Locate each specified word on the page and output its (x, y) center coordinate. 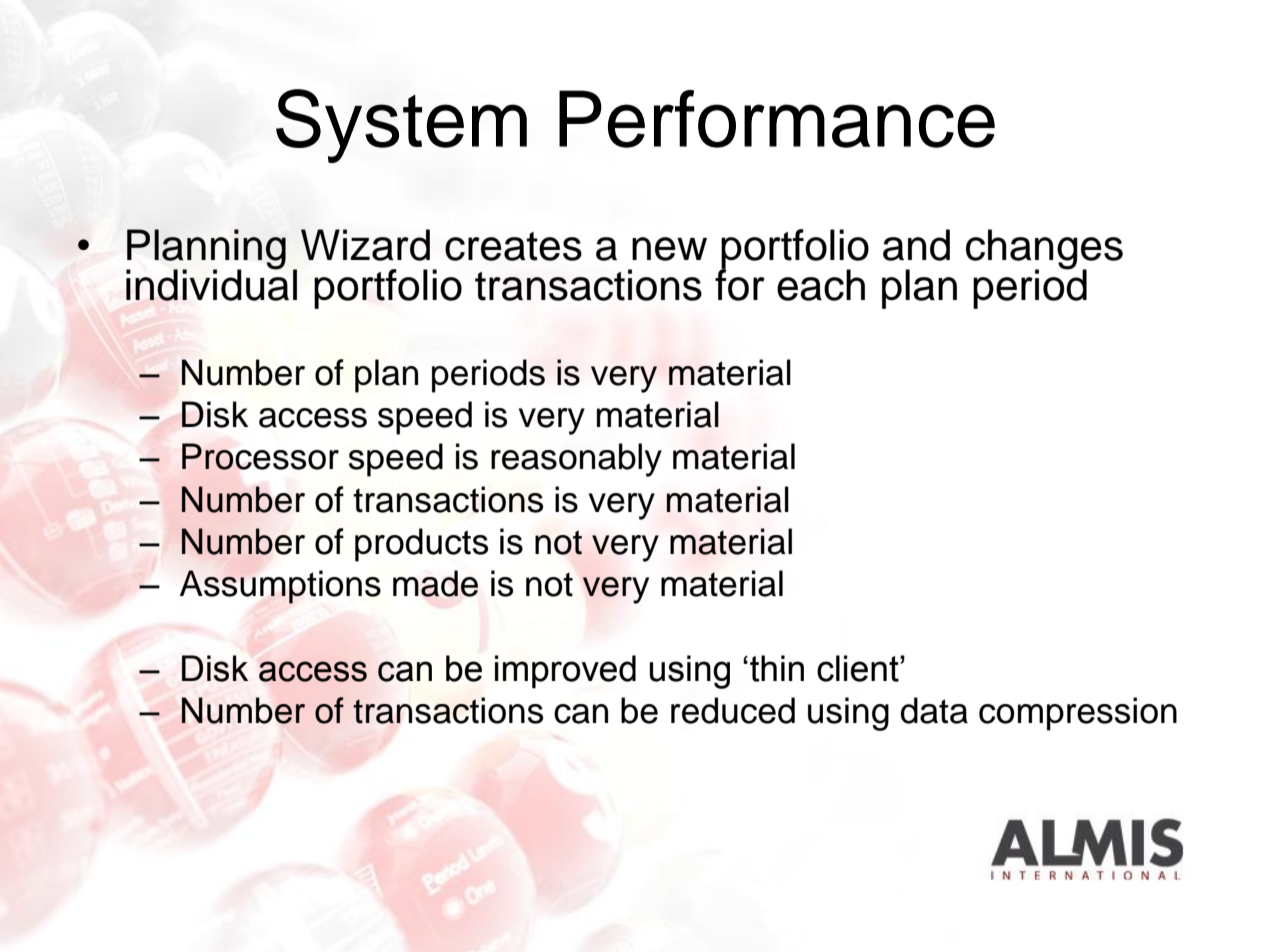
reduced (733, 710)
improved (565, 672)
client (859, 668)
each (821, 285)
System (401, 126)
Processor (260, 456)
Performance (777, 119)
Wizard (365, 245)
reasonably (576, 460)
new (669, 249)
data (934, 710)
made (435, 583)
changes (1044, 250)
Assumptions (280, 587)
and (916, 245)
